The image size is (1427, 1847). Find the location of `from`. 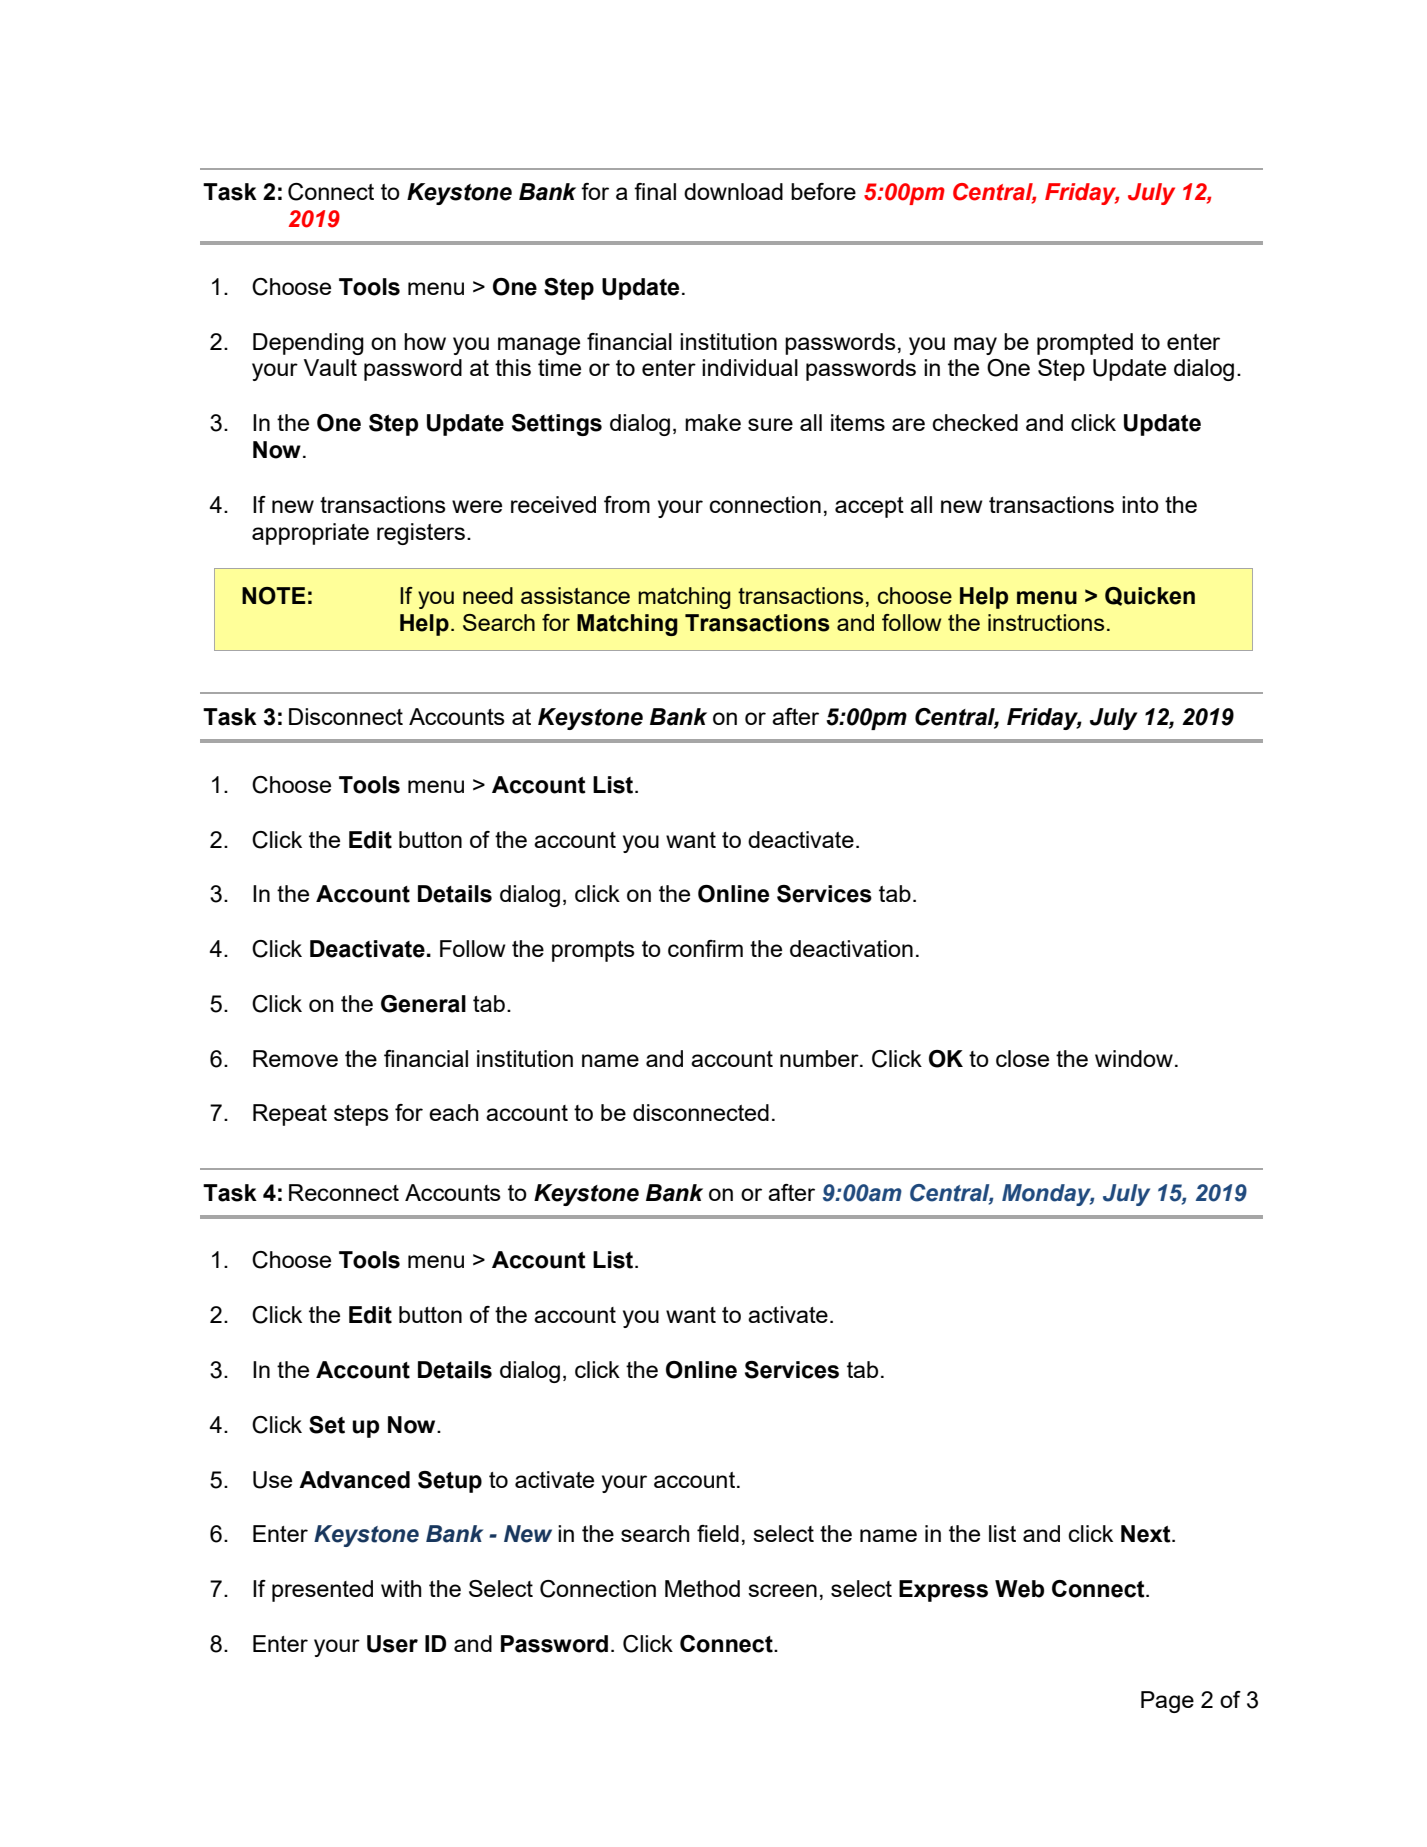

from is located at coordinates (627, 504).
